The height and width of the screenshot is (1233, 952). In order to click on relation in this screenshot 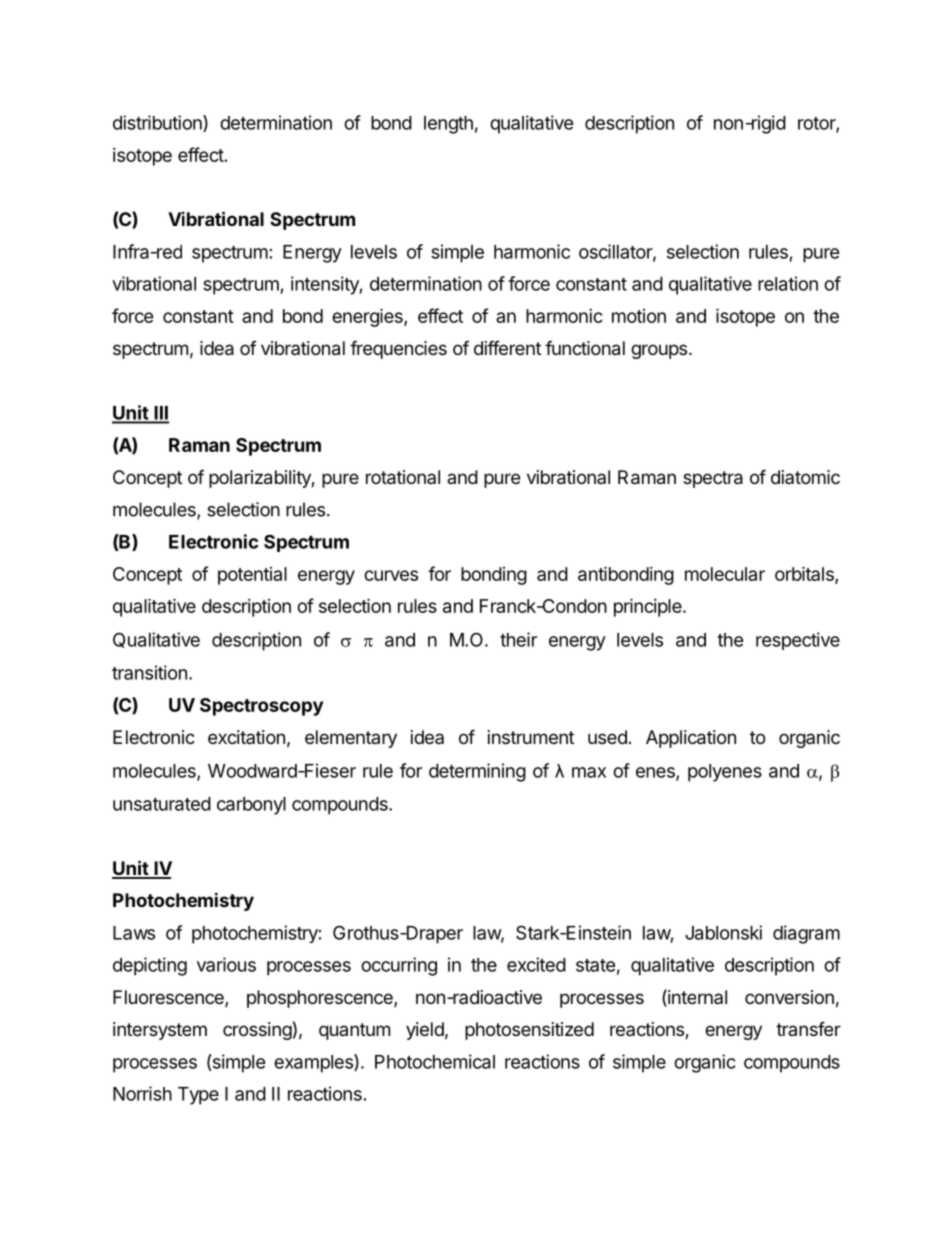, I will do `click(788, 283)`.
